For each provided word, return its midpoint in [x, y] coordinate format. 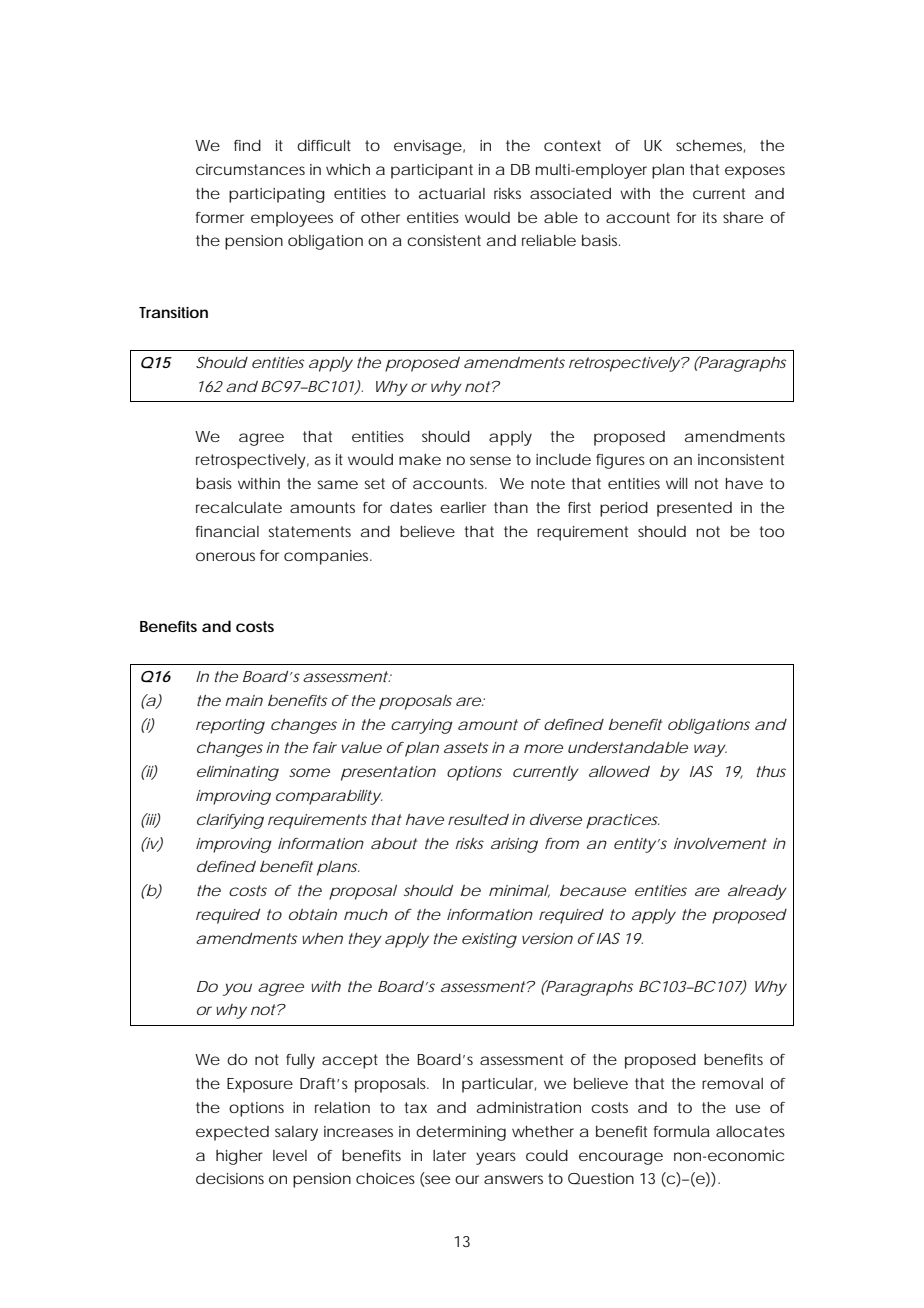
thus [771, 771]
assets [466, 747]
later [449, 1155]
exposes [755, 172]
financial [227, 531]
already [757, 892]
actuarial [452, 193]
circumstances [250, 169]
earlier [463, 507]
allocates [750, 1131]
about [394, 843]
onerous [225, 556]
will [676, 483]
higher [239, 1157]
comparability [328, 797]
